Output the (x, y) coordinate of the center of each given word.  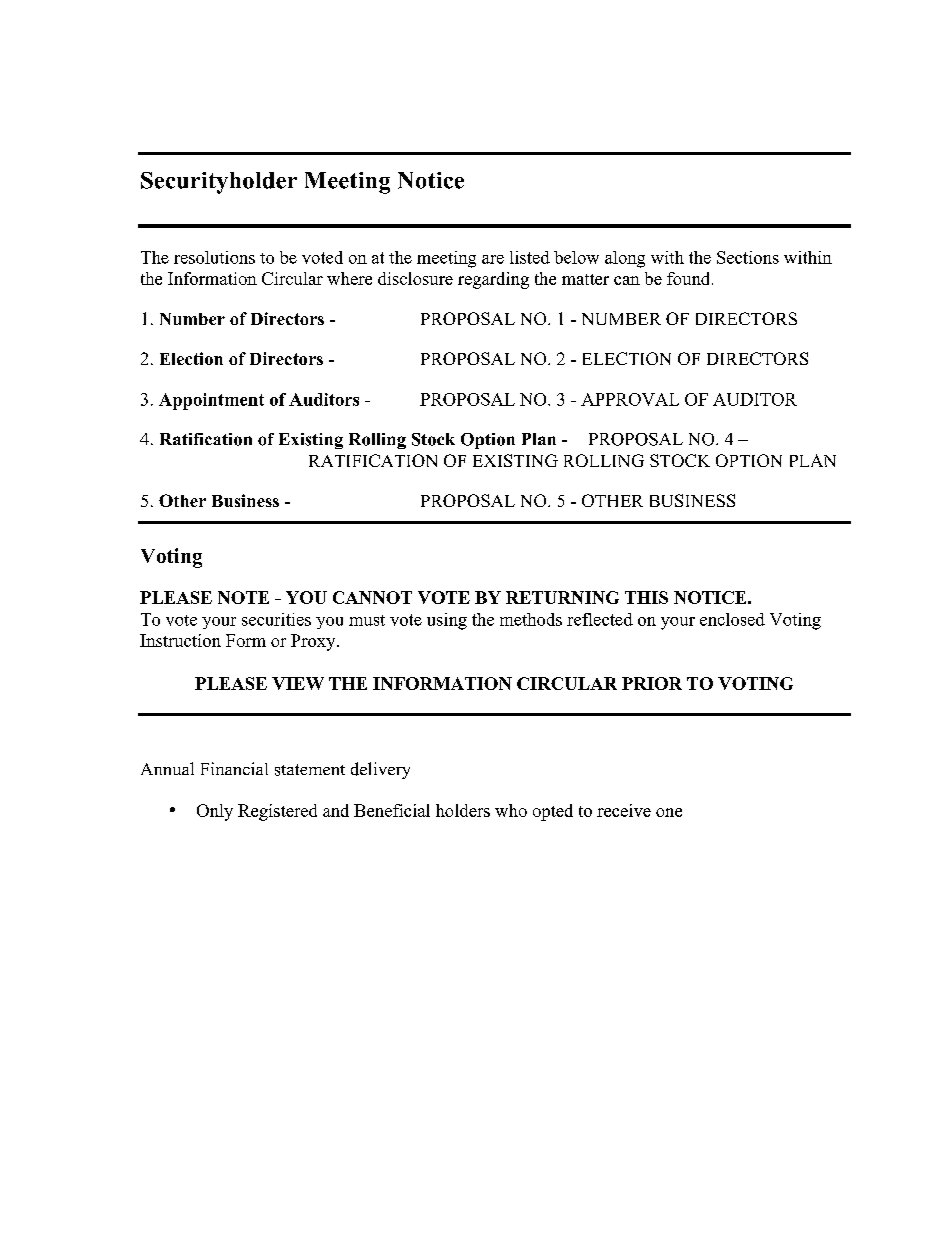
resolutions (214, 257)
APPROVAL (630, 399)
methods (531, 619)
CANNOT (372, 597)
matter (585, 279)
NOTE (243, 597)
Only (215, 812)
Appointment (211, 401)
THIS (646, 597)
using (447, 621)
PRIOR (652, 683)
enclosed (732, 619)
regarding (493, 280)
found (690, 278)
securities (276, 619)
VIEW (298, 683)
